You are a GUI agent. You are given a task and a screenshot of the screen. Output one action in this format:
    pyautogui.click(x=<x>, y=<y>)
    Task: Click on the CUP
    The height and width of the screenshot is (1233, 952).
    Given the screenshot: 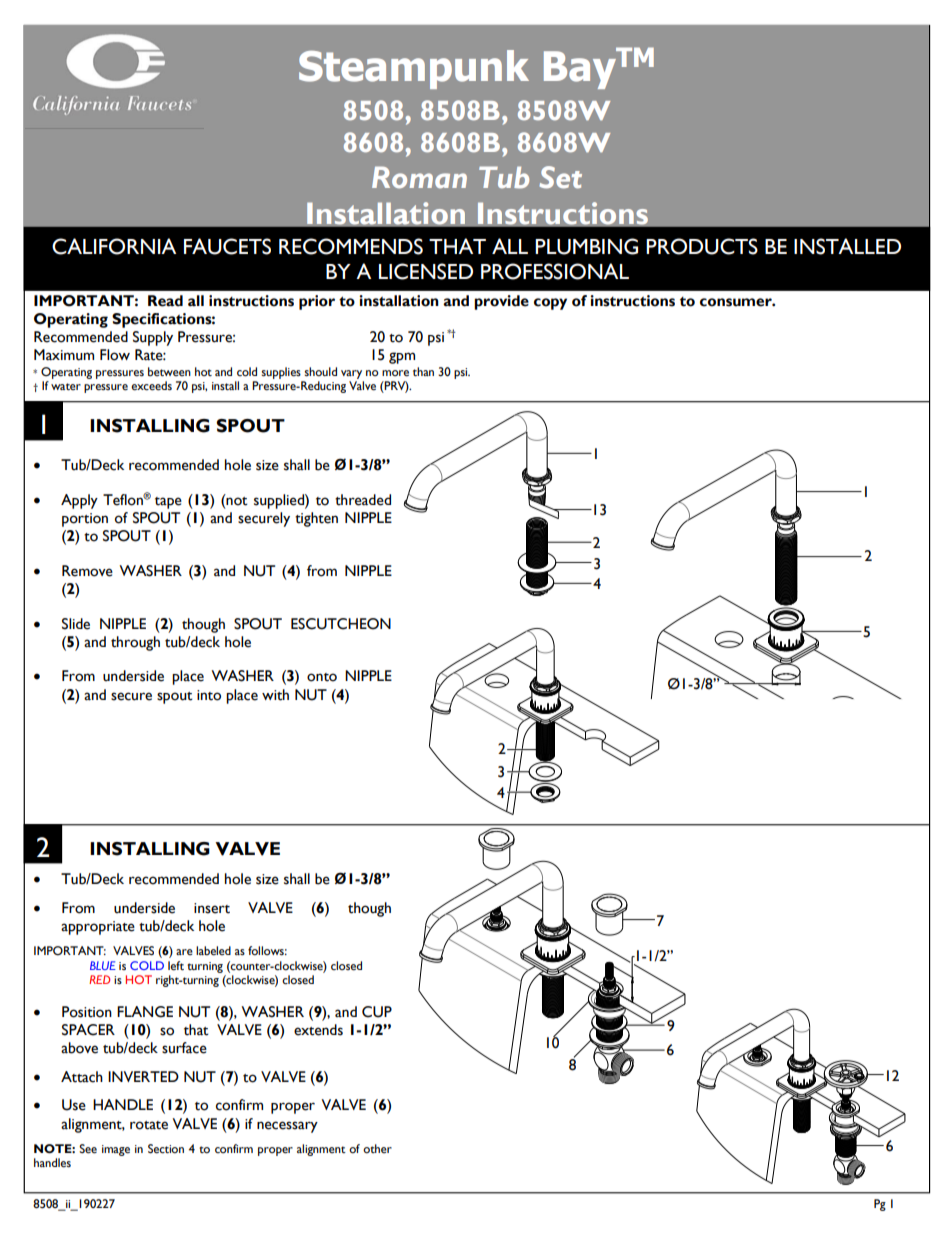 What is the action you would take?
    pyautogui.click(x=377, y=1012)
